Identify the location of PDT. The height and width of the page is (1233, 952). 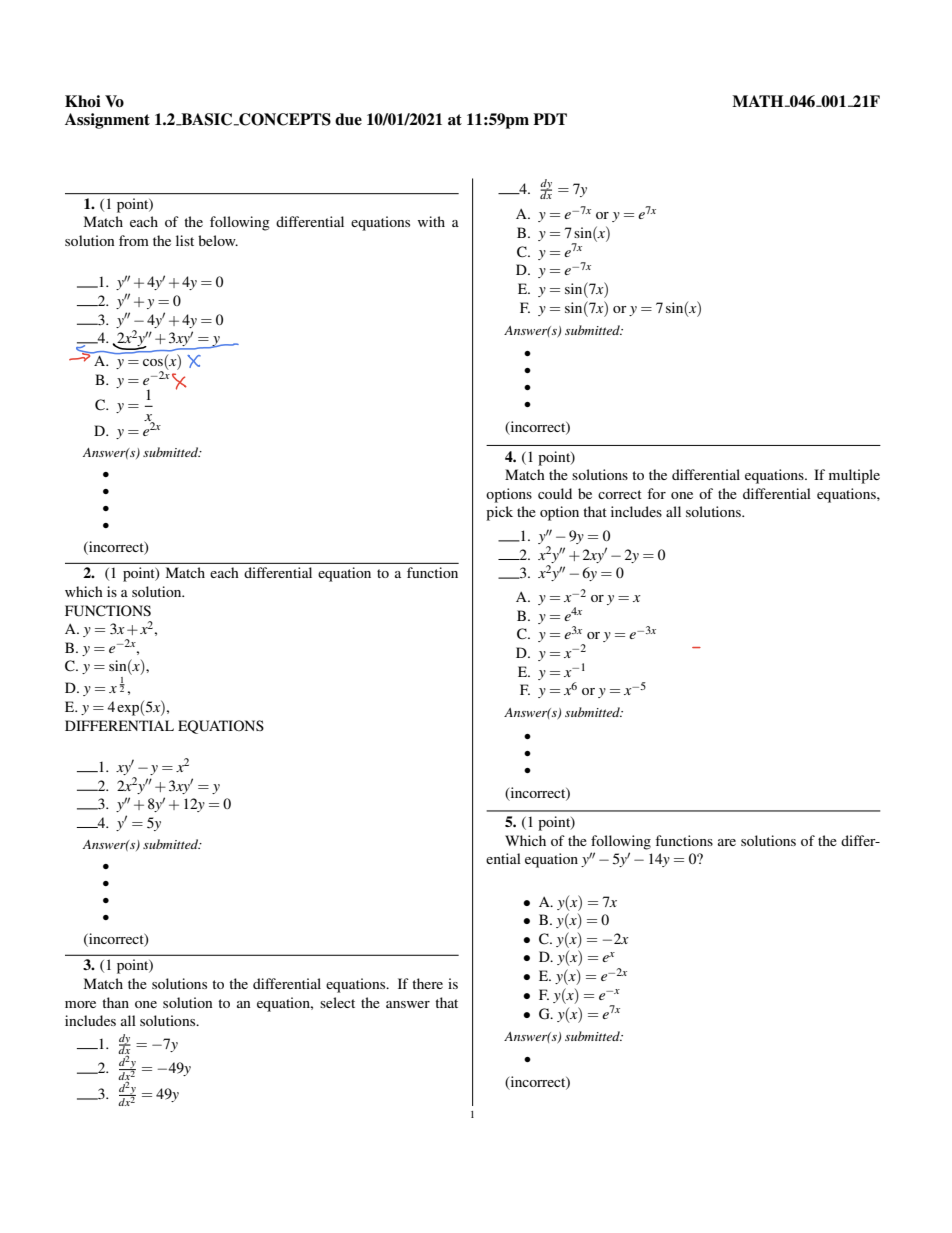
(550, 119).
